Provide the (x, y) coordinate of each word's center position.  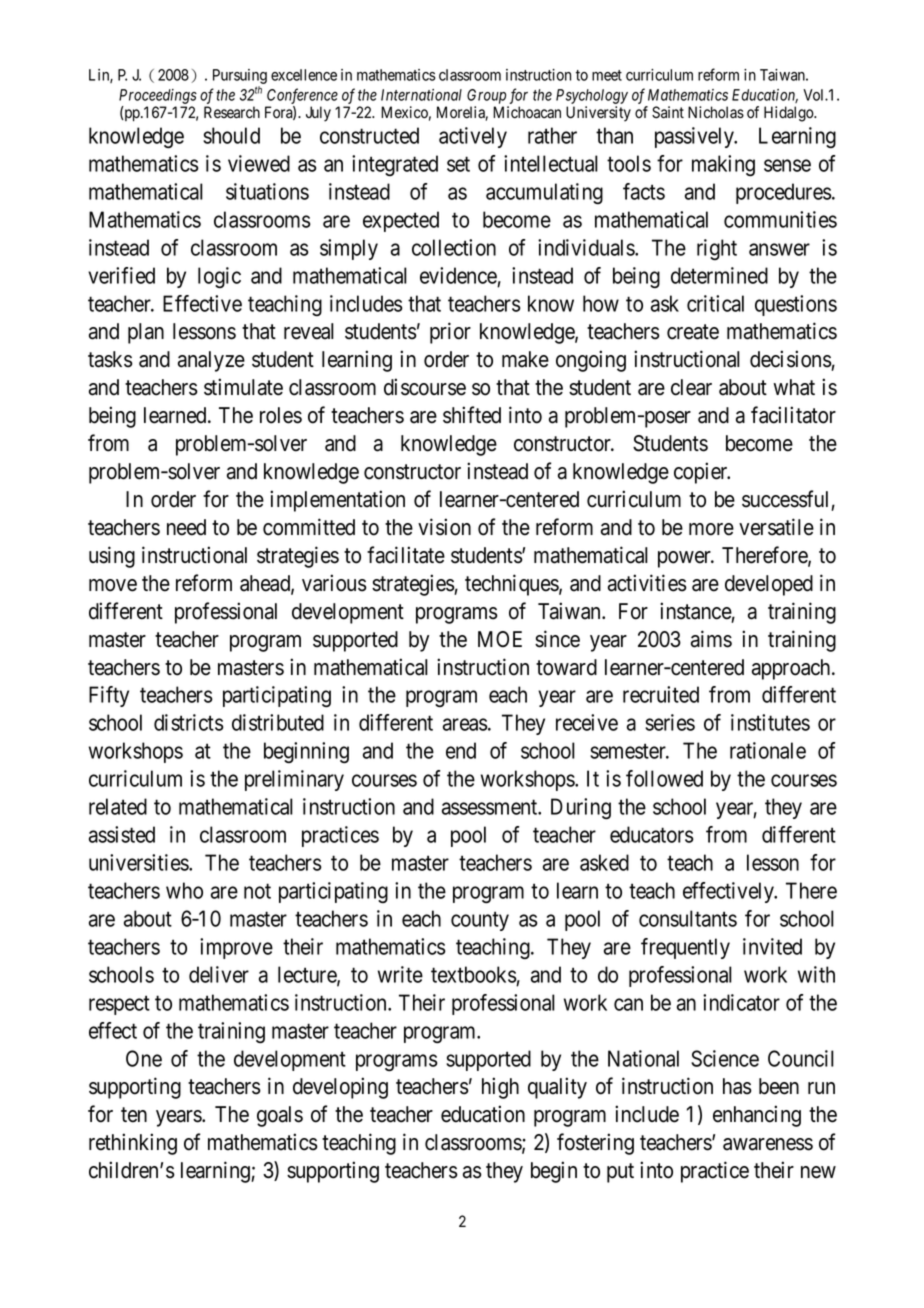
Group (486, 96)
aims (711, 639)
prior (450, 333)
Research (232, 112)
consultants (688, 918)
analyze (211, 361)
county (480, 921)
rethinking (133, 1144)
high (500, 1088)
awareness (768, 1144)
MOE (500, 639)
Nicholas (716, 112)
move (113, 585)
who (184, 890)
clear (691, 387)
